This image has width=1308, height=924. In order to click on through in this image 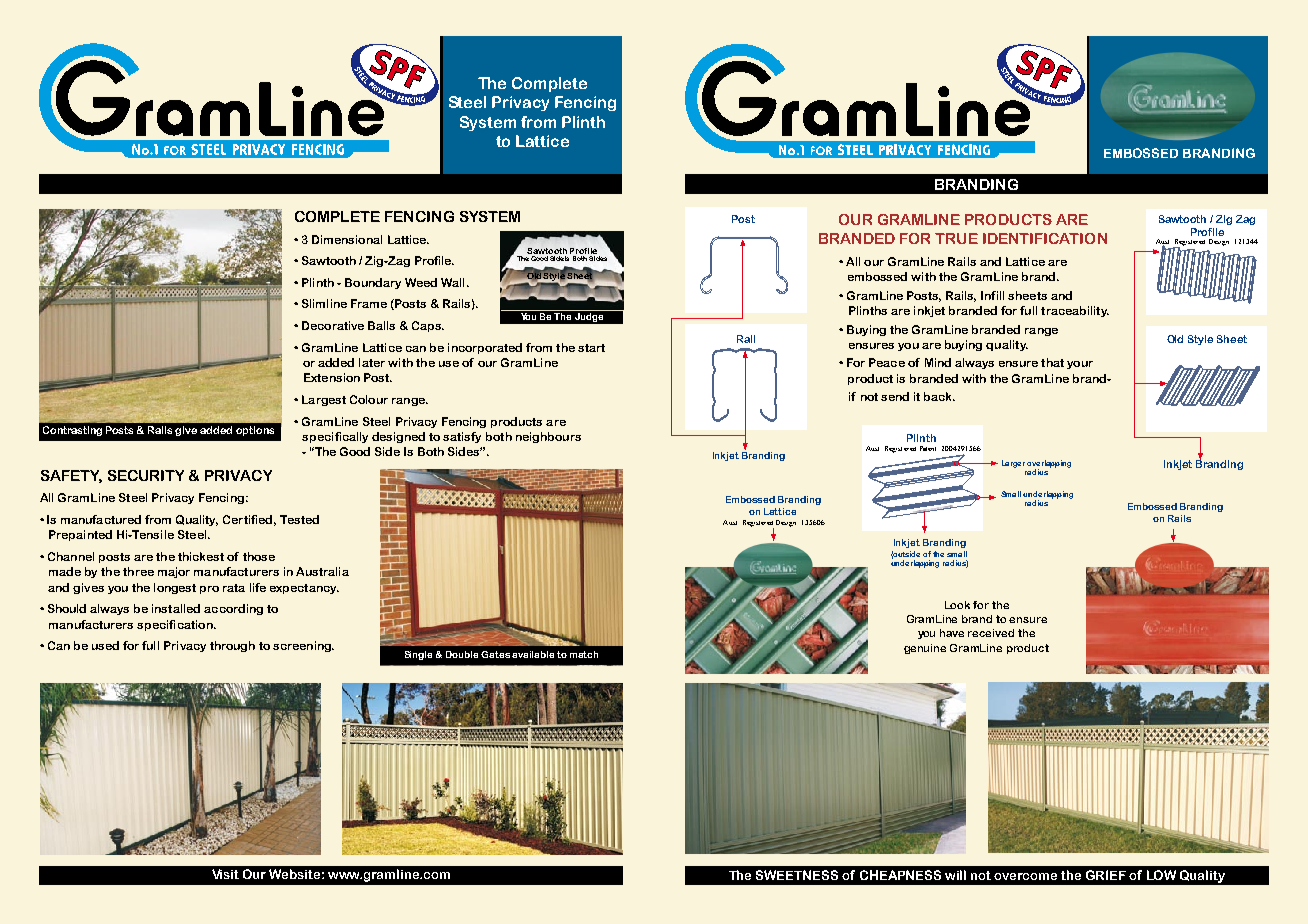, I will do `click(232, 646)`.
